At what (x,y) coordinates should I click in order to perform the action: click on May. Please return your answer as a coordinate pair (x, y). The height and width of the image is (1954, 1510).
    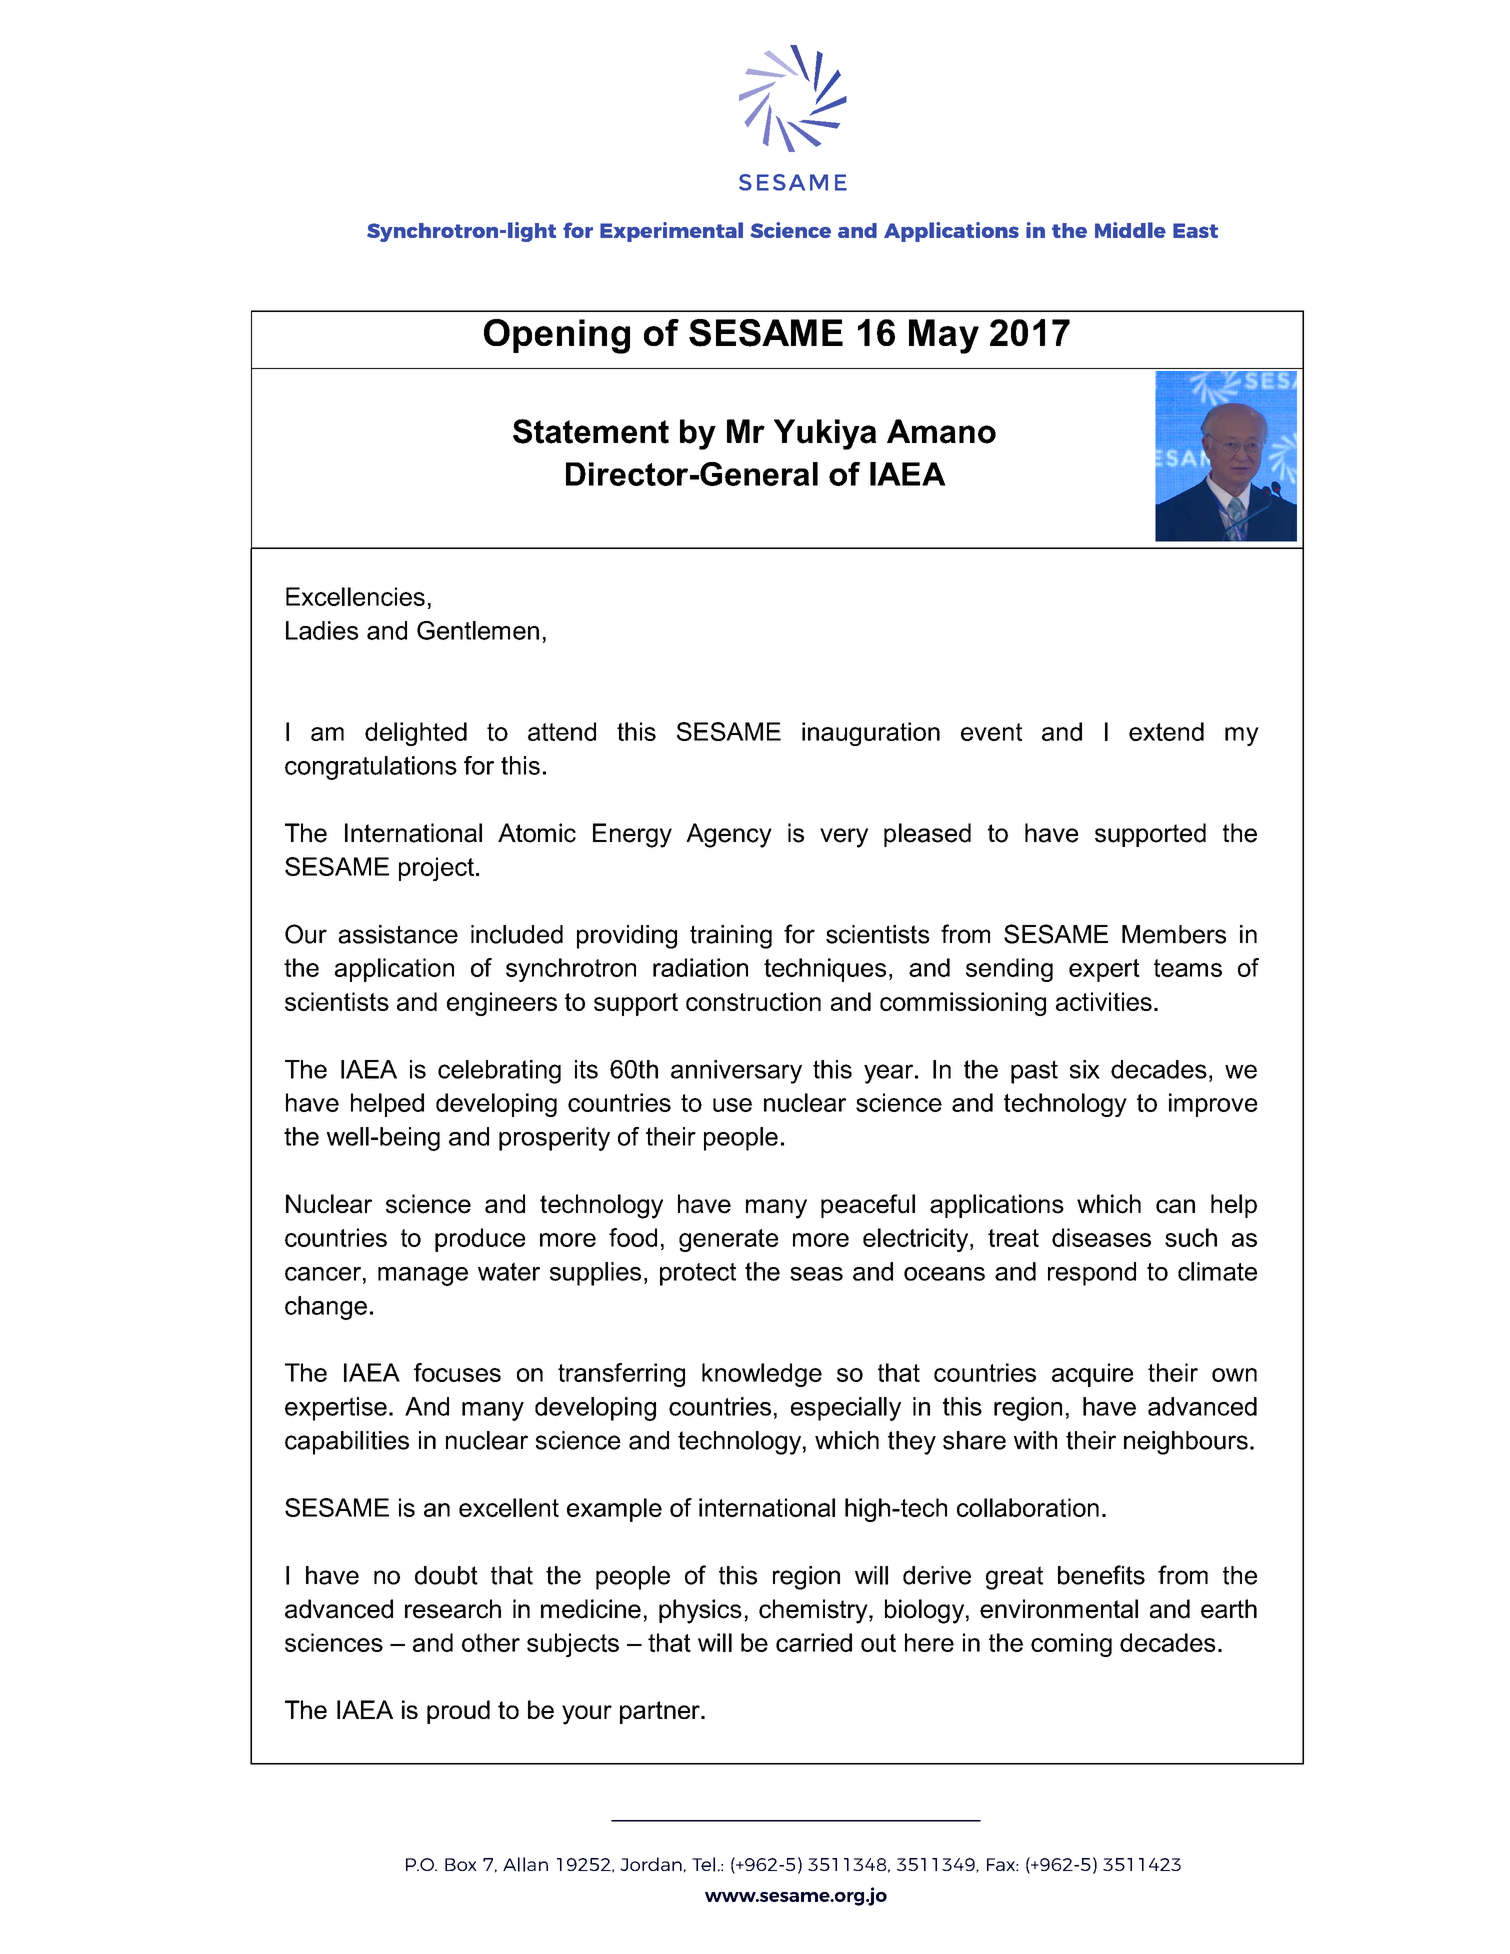
    Looking at the image, I should click on (944, 336).
